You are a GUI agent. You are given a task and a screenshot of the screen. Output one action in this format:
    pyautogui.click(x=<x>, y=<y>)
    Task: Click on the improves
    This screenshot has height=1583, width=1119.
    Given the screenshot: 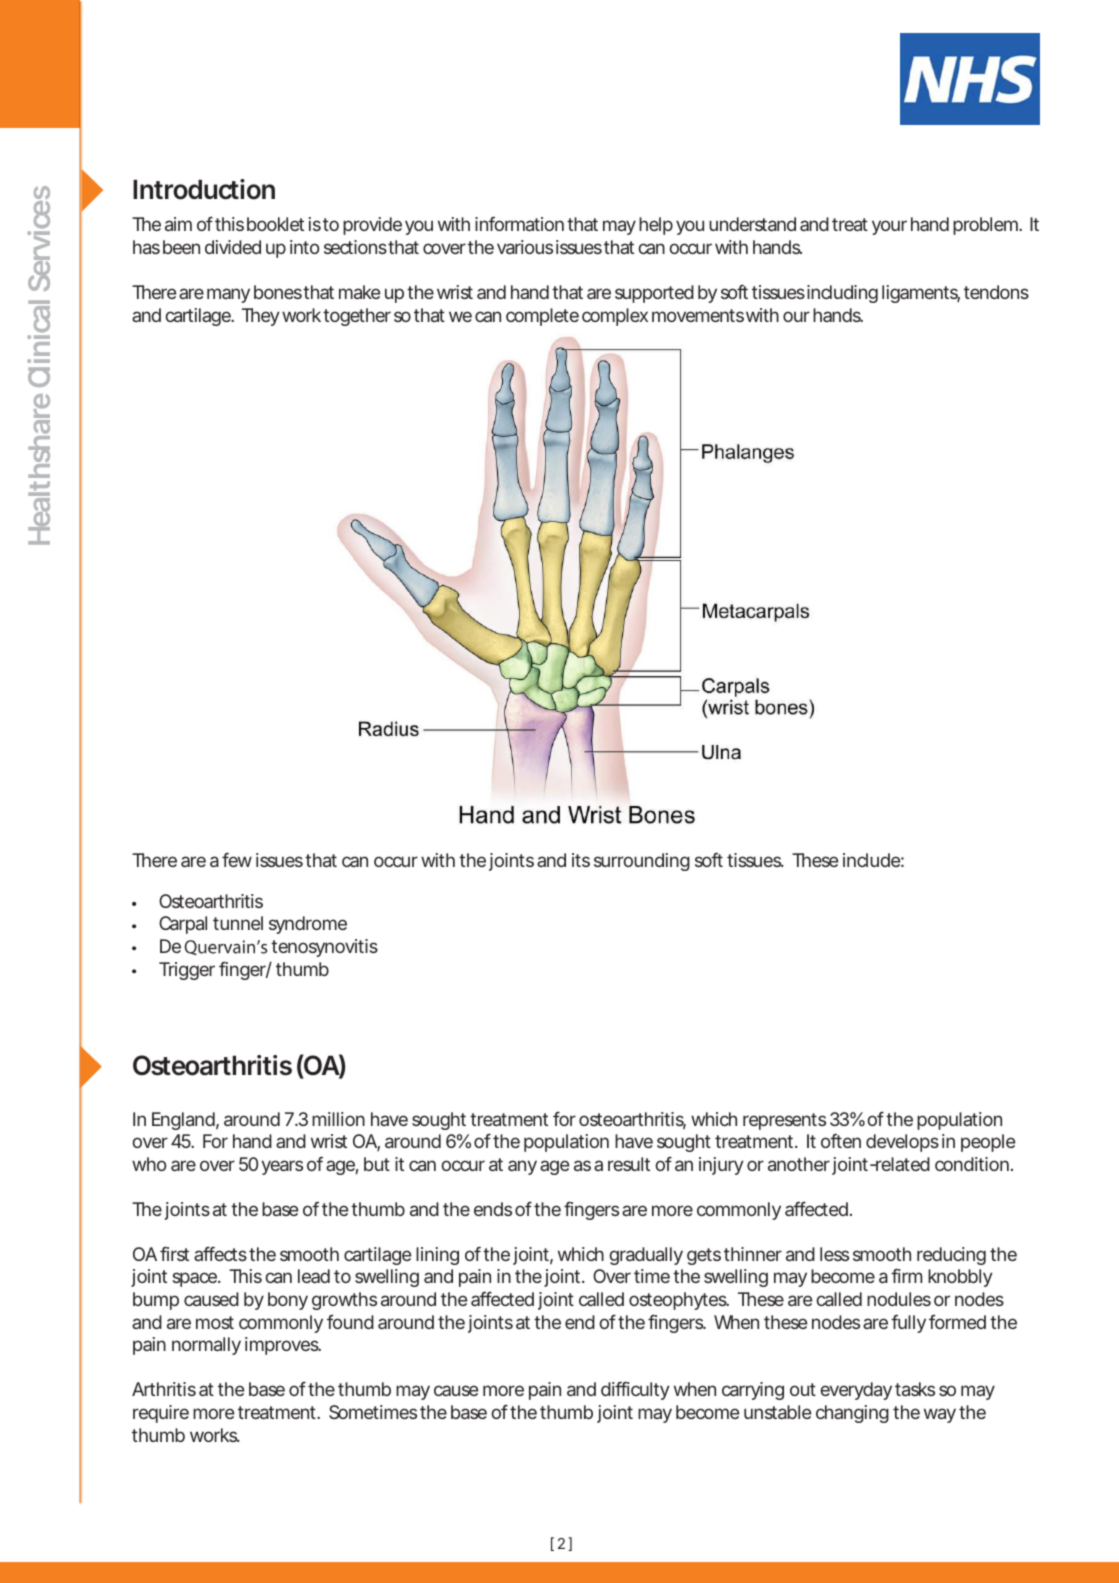 What is the action you would take?
    pyautogui.click(x=283, y=1346)
